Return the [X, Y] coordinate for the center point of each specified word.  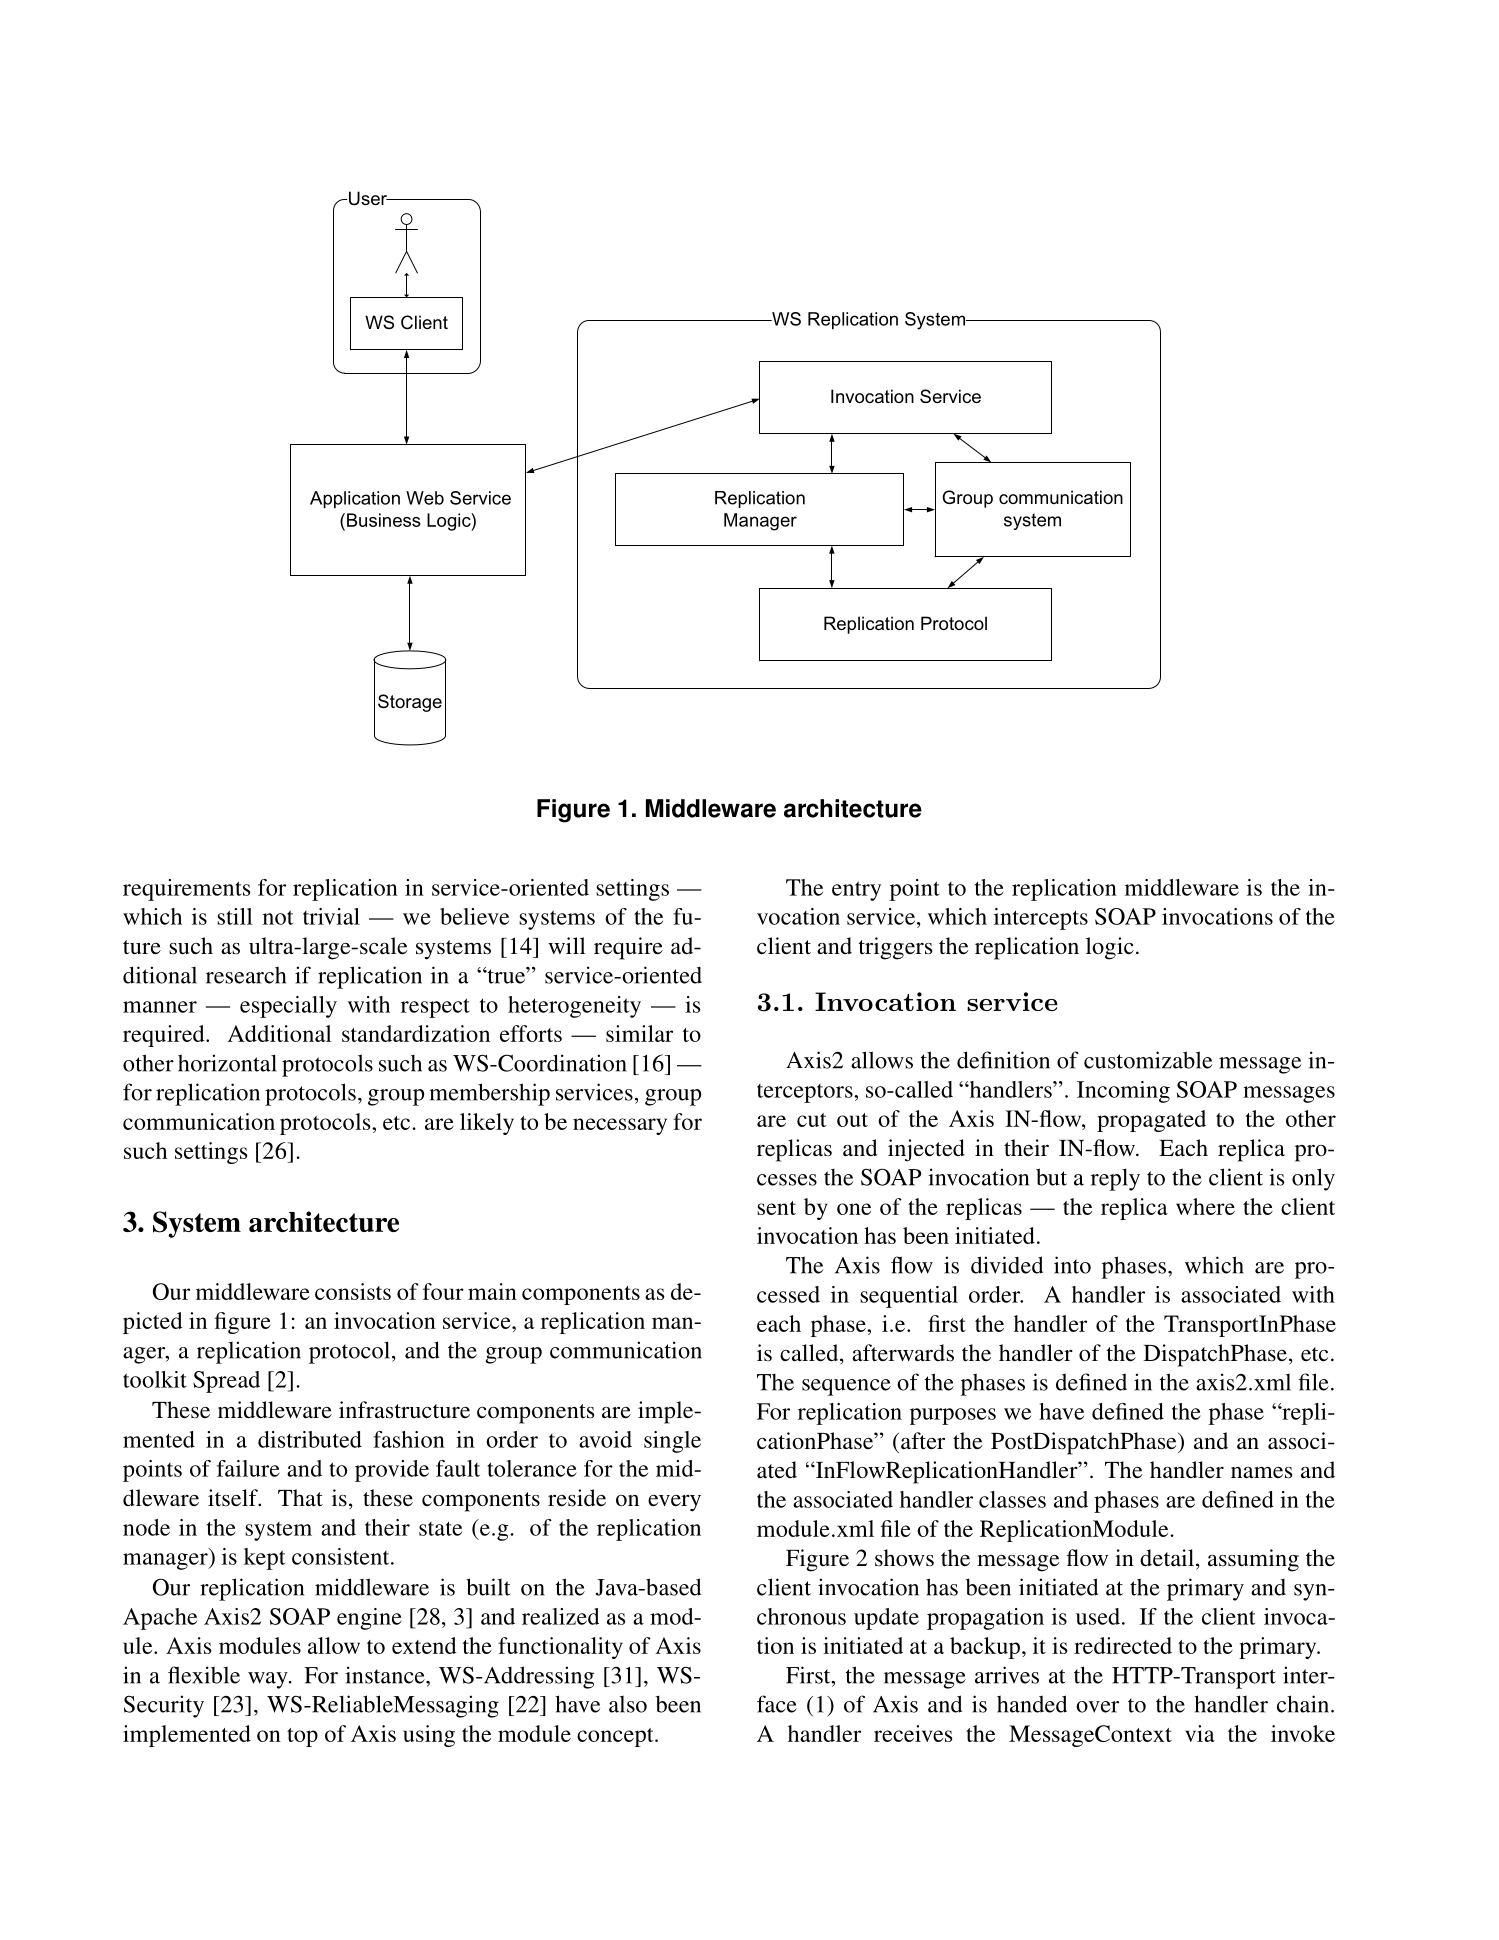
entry [856, 891]
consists [353, 1291]
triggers [895, 948]
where [1205, 1206]
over [1097, 1707]
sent [776, 1208]
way [269, 1680]
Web [425, 498]
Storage [410, 703]
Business [384, 520]
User [369, 198]
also [628, 1704]
